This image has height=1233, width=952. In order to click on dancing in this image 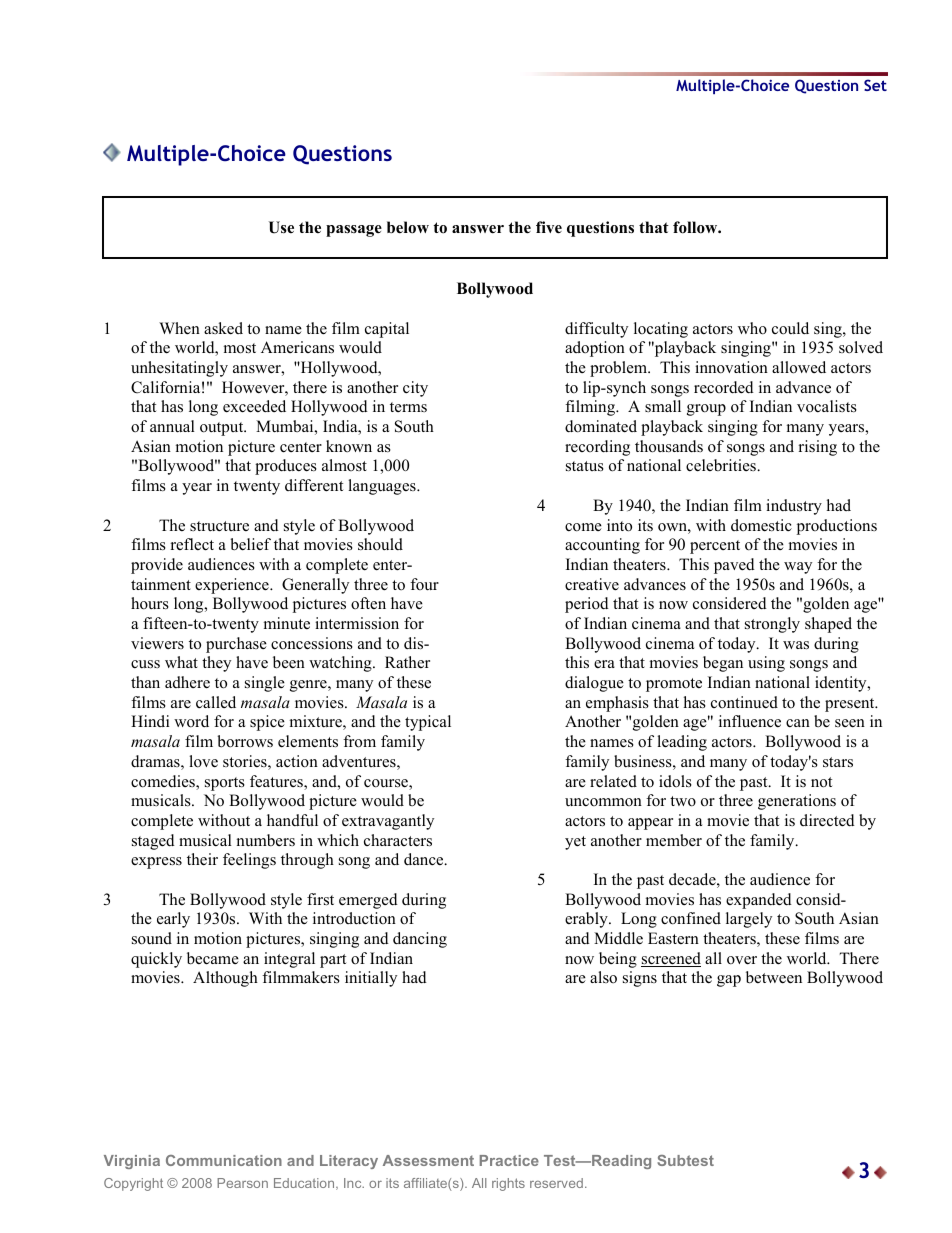, I will do `click(420, 940)`.
